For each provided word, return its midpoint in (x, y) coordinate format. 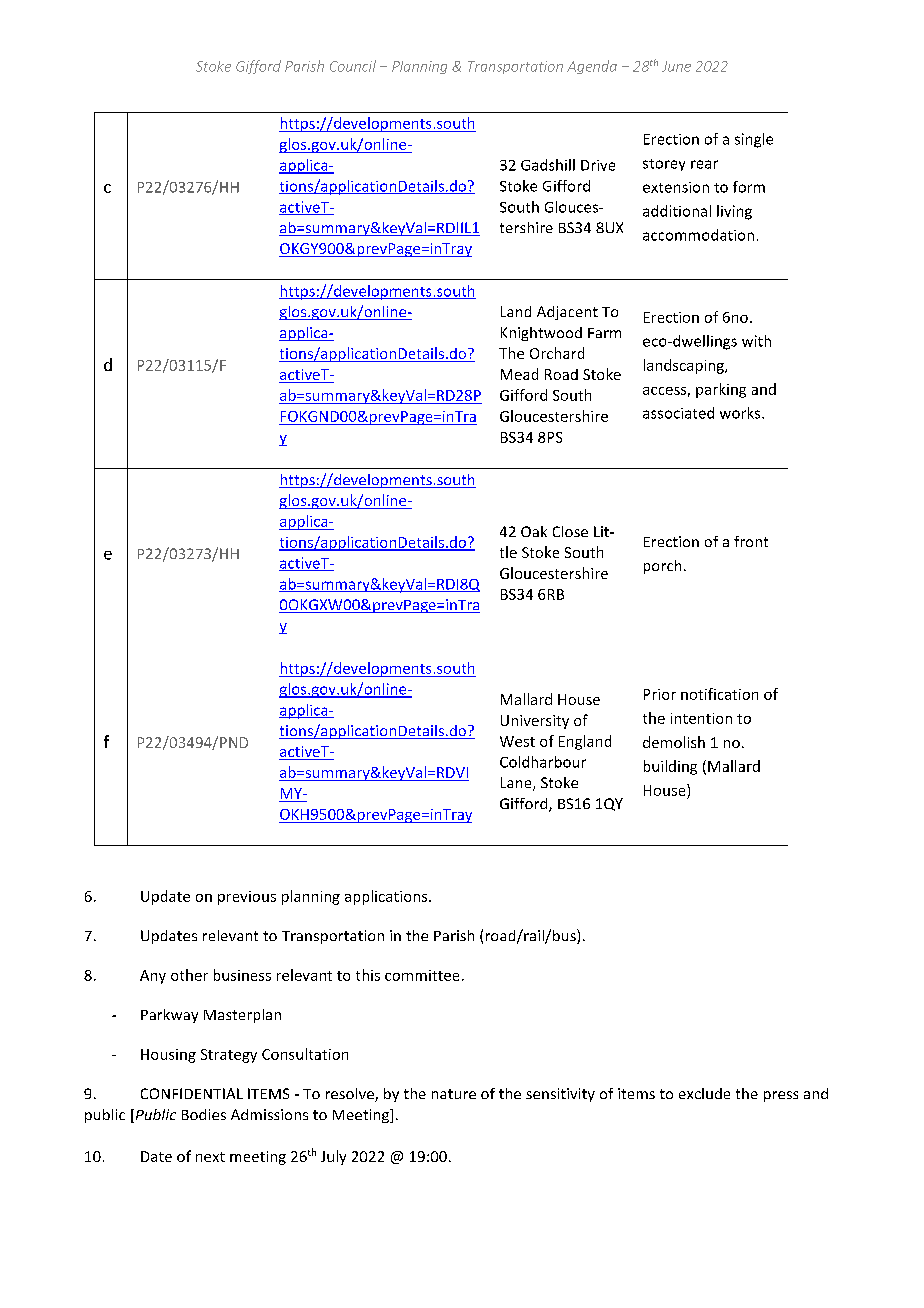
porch (662, 567)
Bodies (204, 1114)
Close (570, 531)
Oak (534, 531)
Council (353, 66)
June (676, 66)
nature (454, 1094)
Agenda (592, 67)
